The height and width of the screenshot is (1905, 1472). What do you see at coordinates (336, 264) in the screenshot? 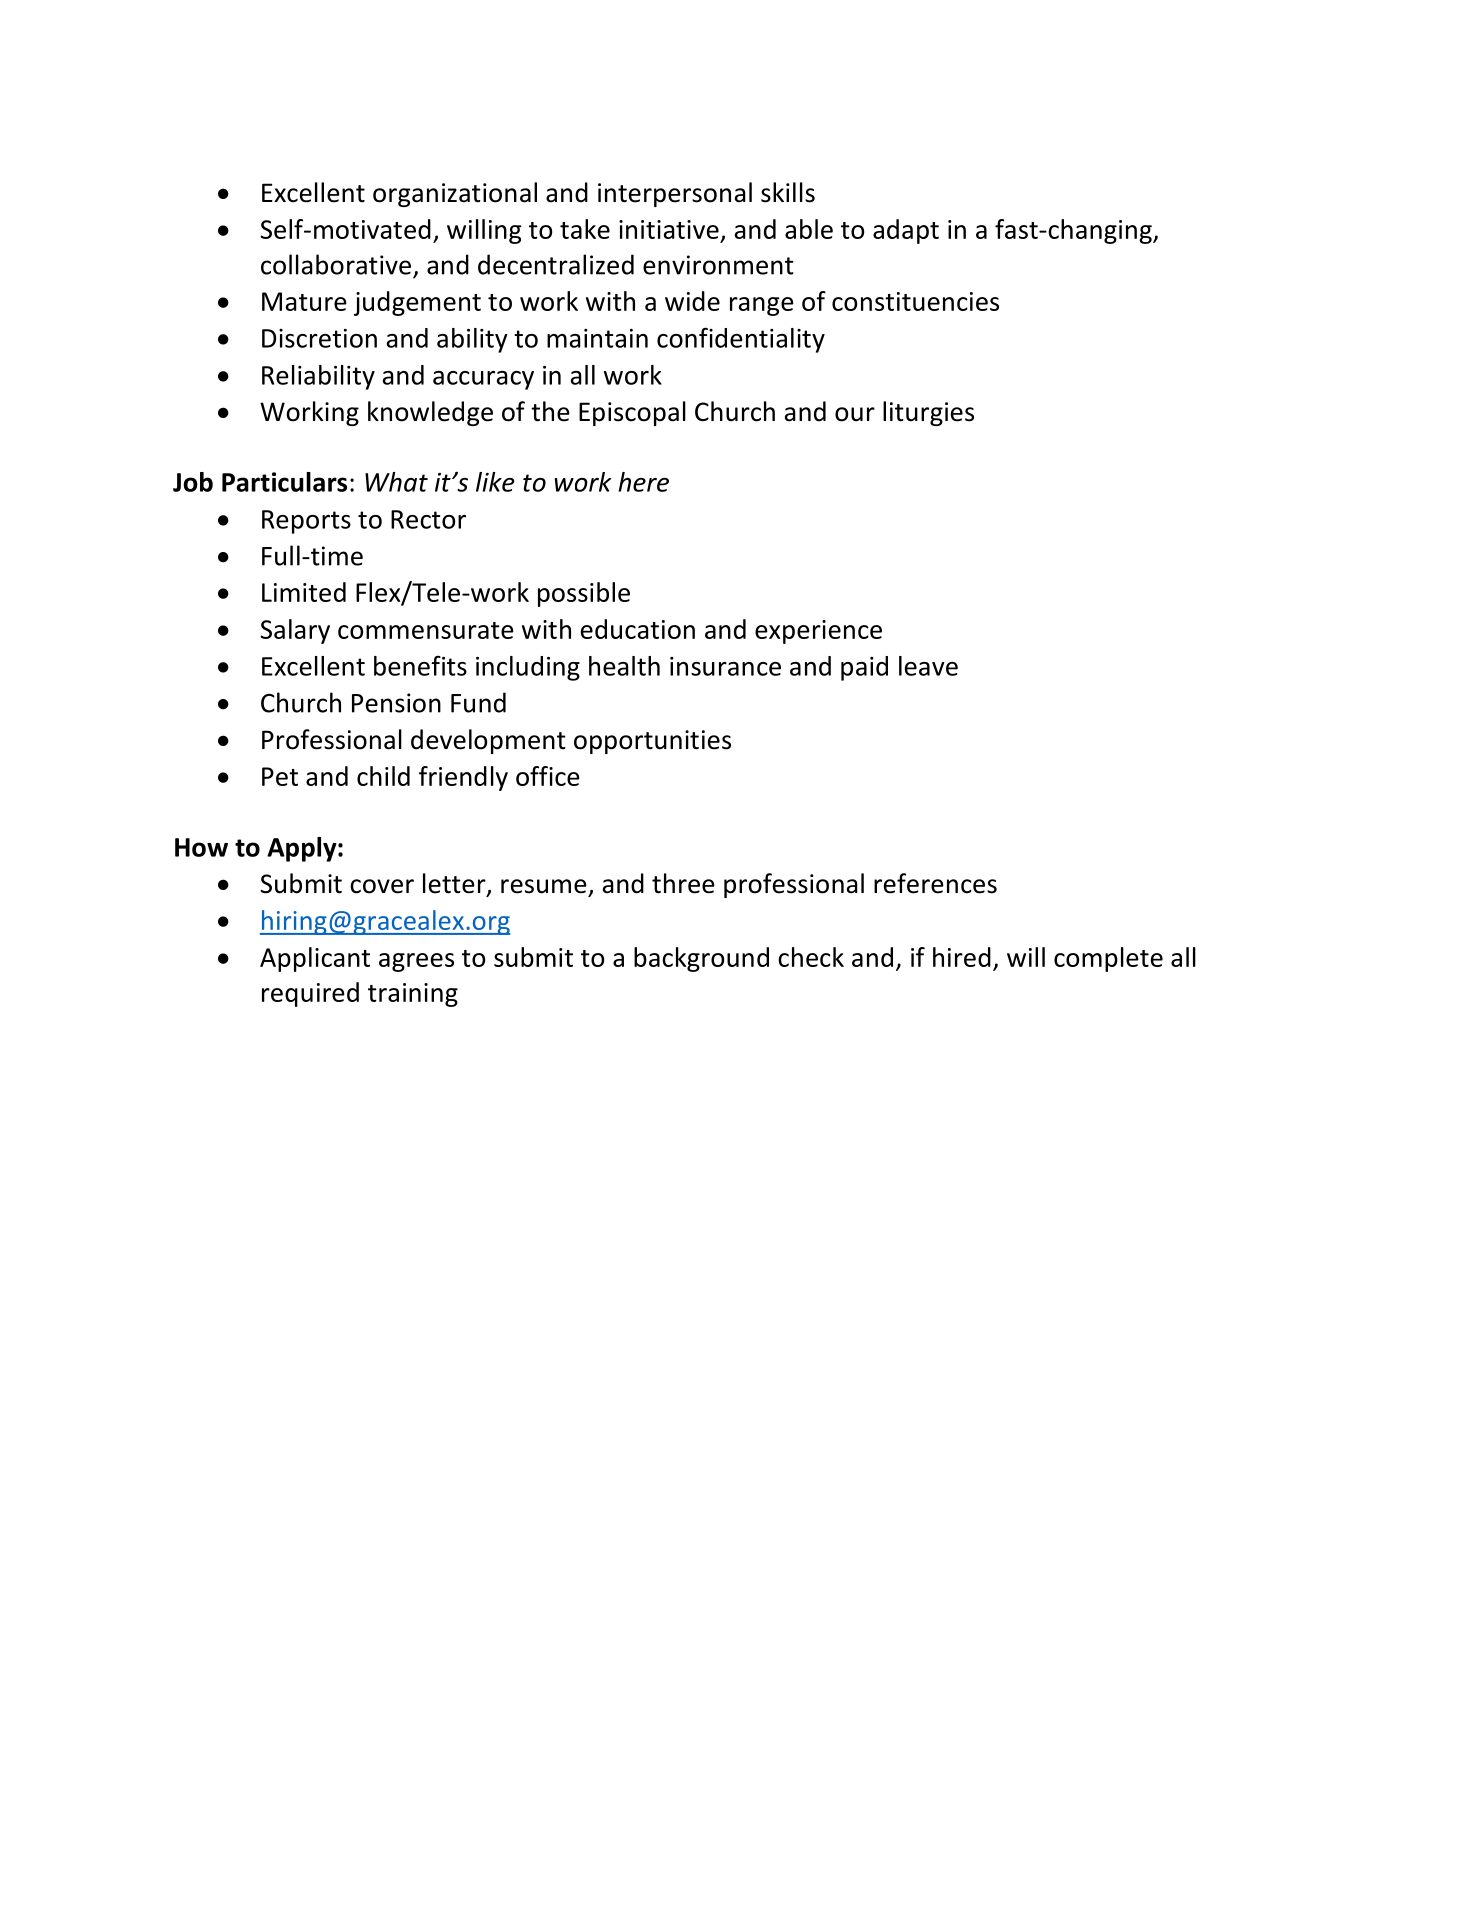
I see `collaborative` at bounding box center [336, 264].
